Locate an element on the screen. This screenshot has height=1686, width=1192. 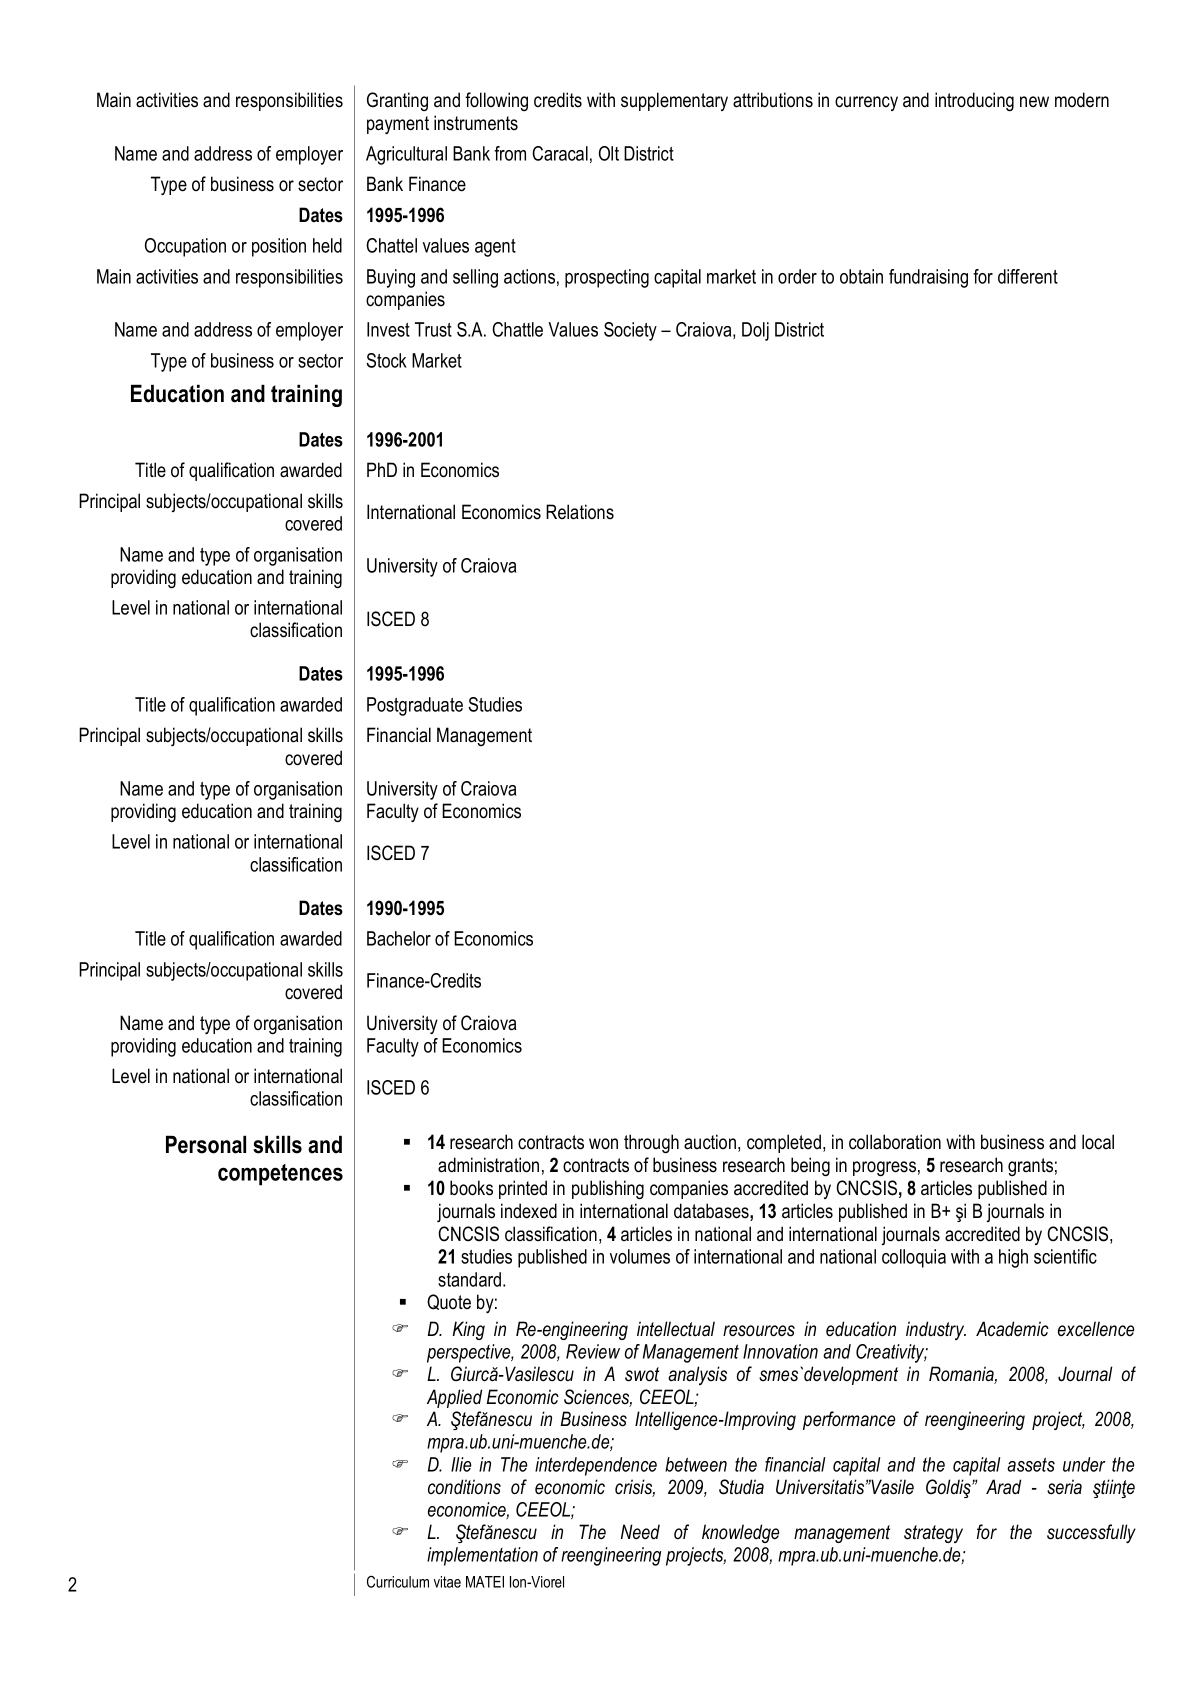
supplementary is located at coordinates (674, 101).
